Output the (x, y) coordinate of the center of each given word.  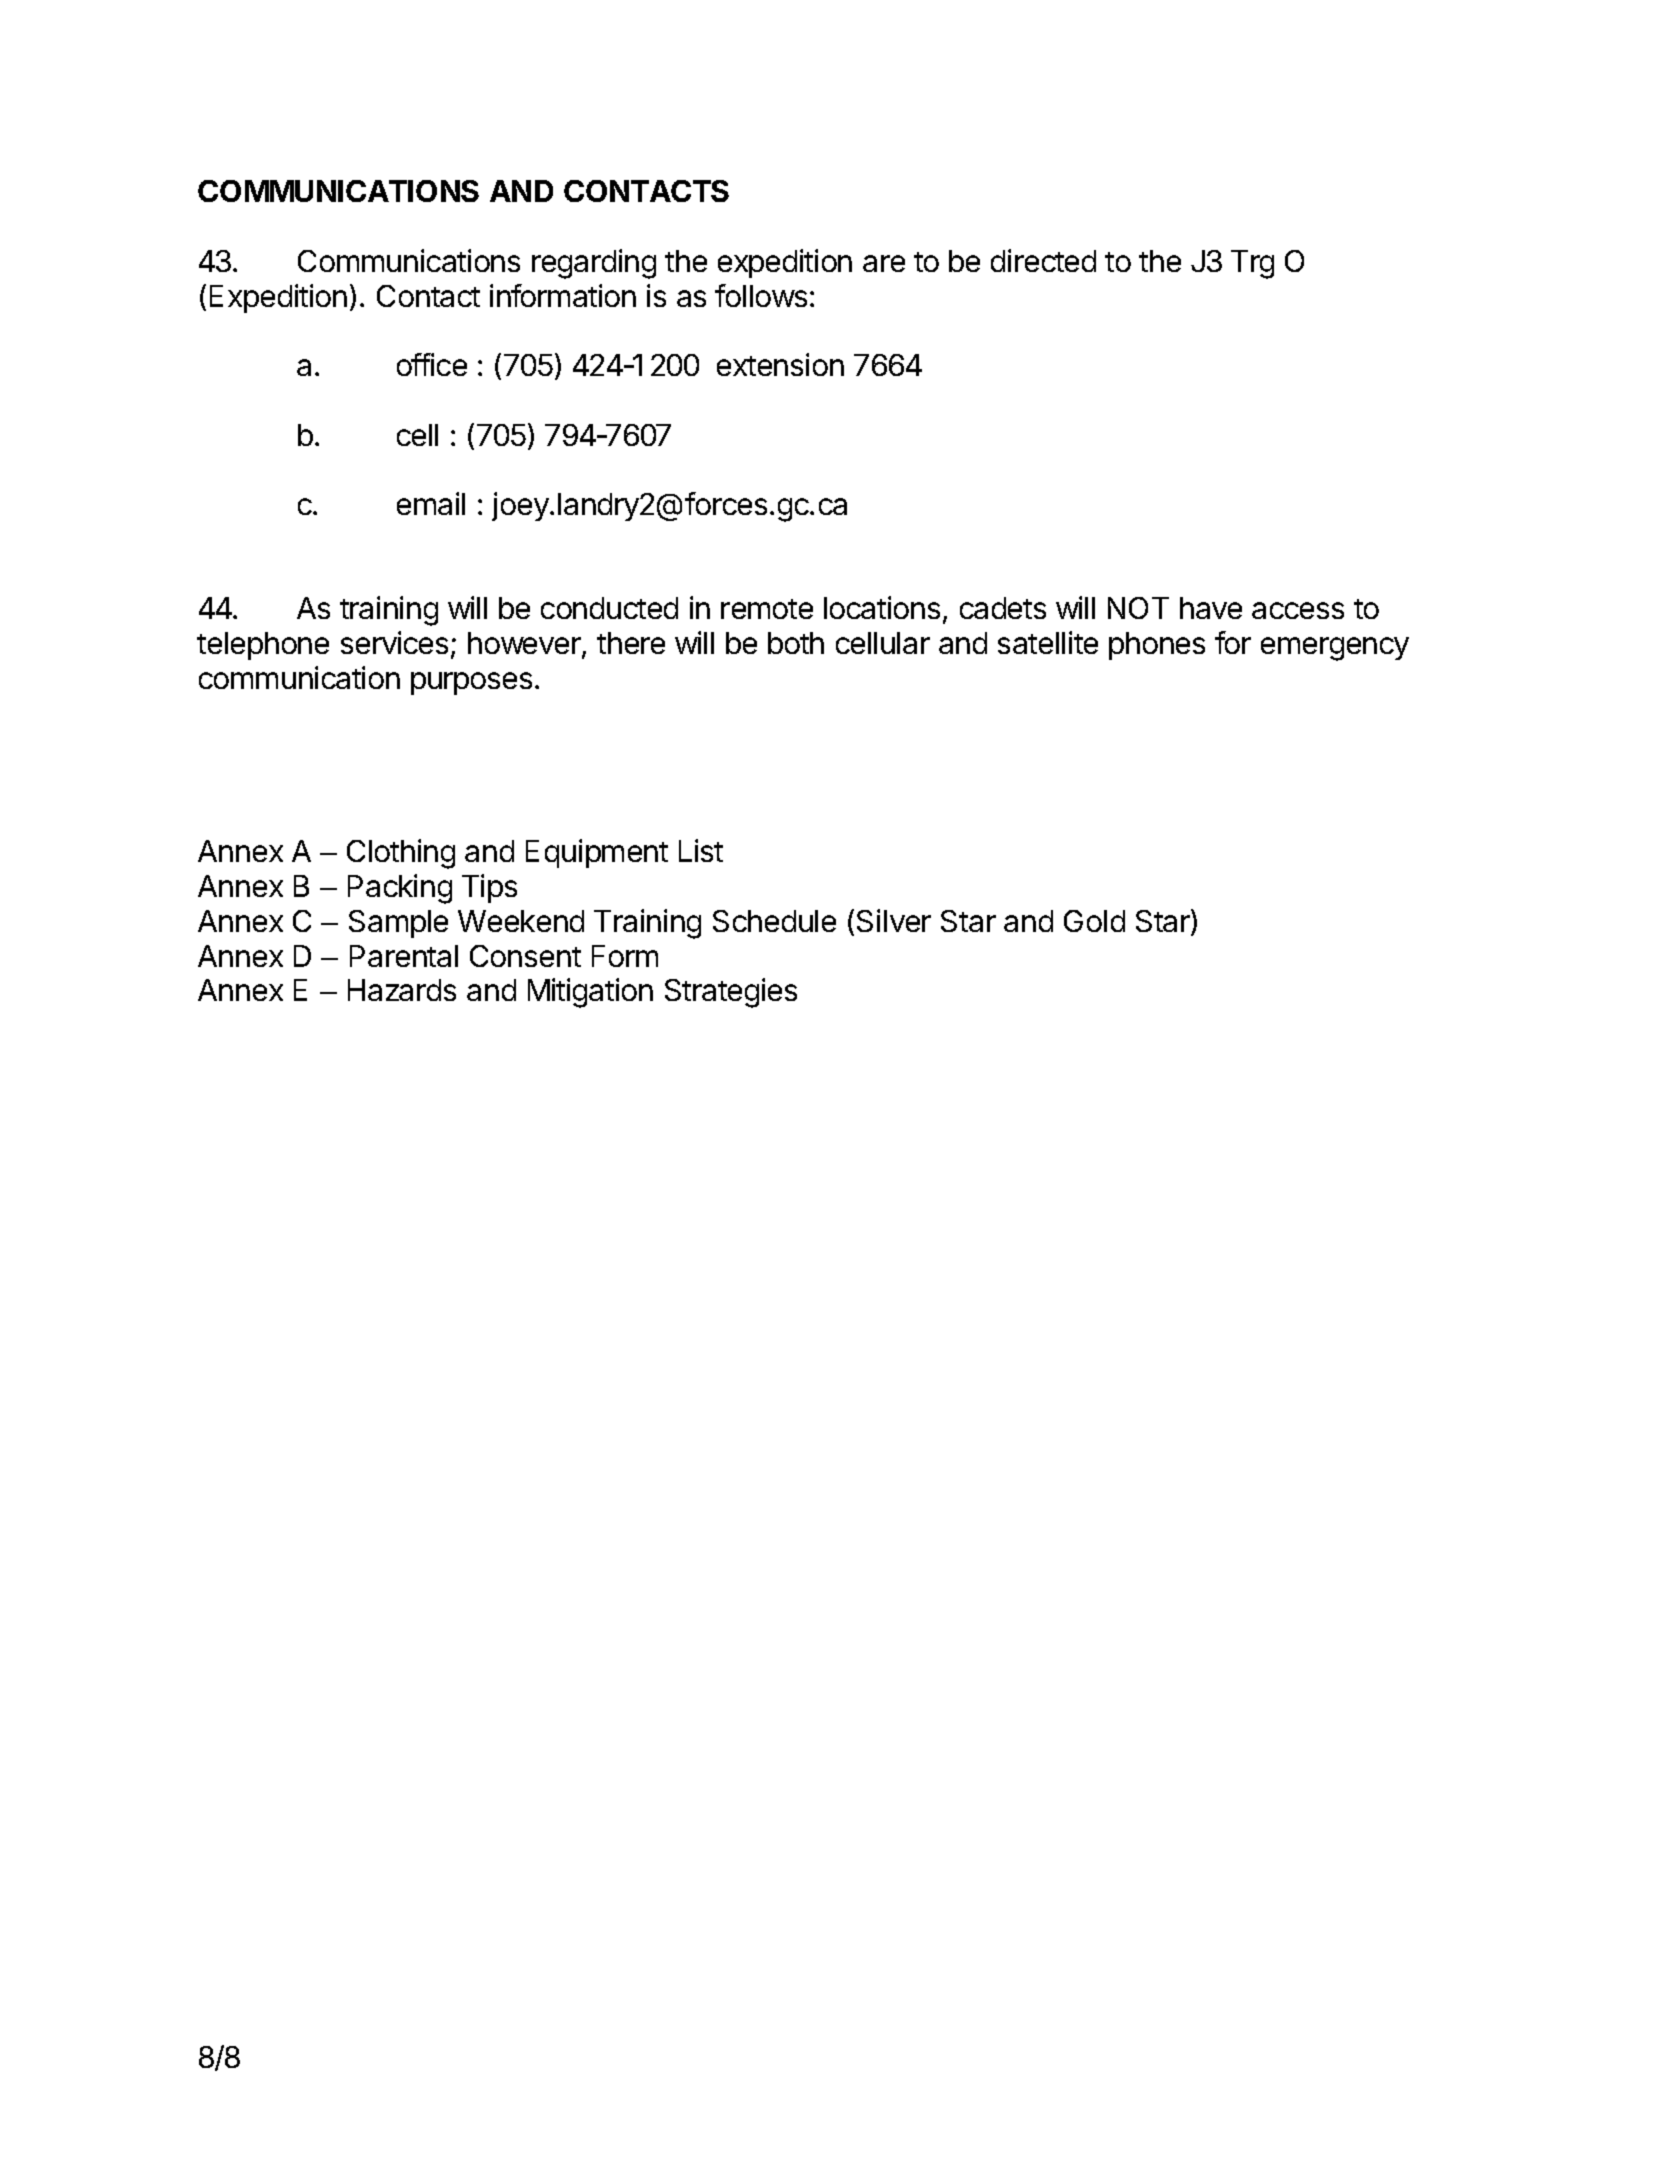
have (1211, 608)
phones (1157, 646)
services (394, 642)
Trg (1252, 264)
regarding (594, 264)
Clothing (401, 854)
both (796, 643)
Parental (404, 956)
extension (780, 364)
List (701, 850)
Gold (1094, 921)
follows (761, 295)
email (431, 503)
